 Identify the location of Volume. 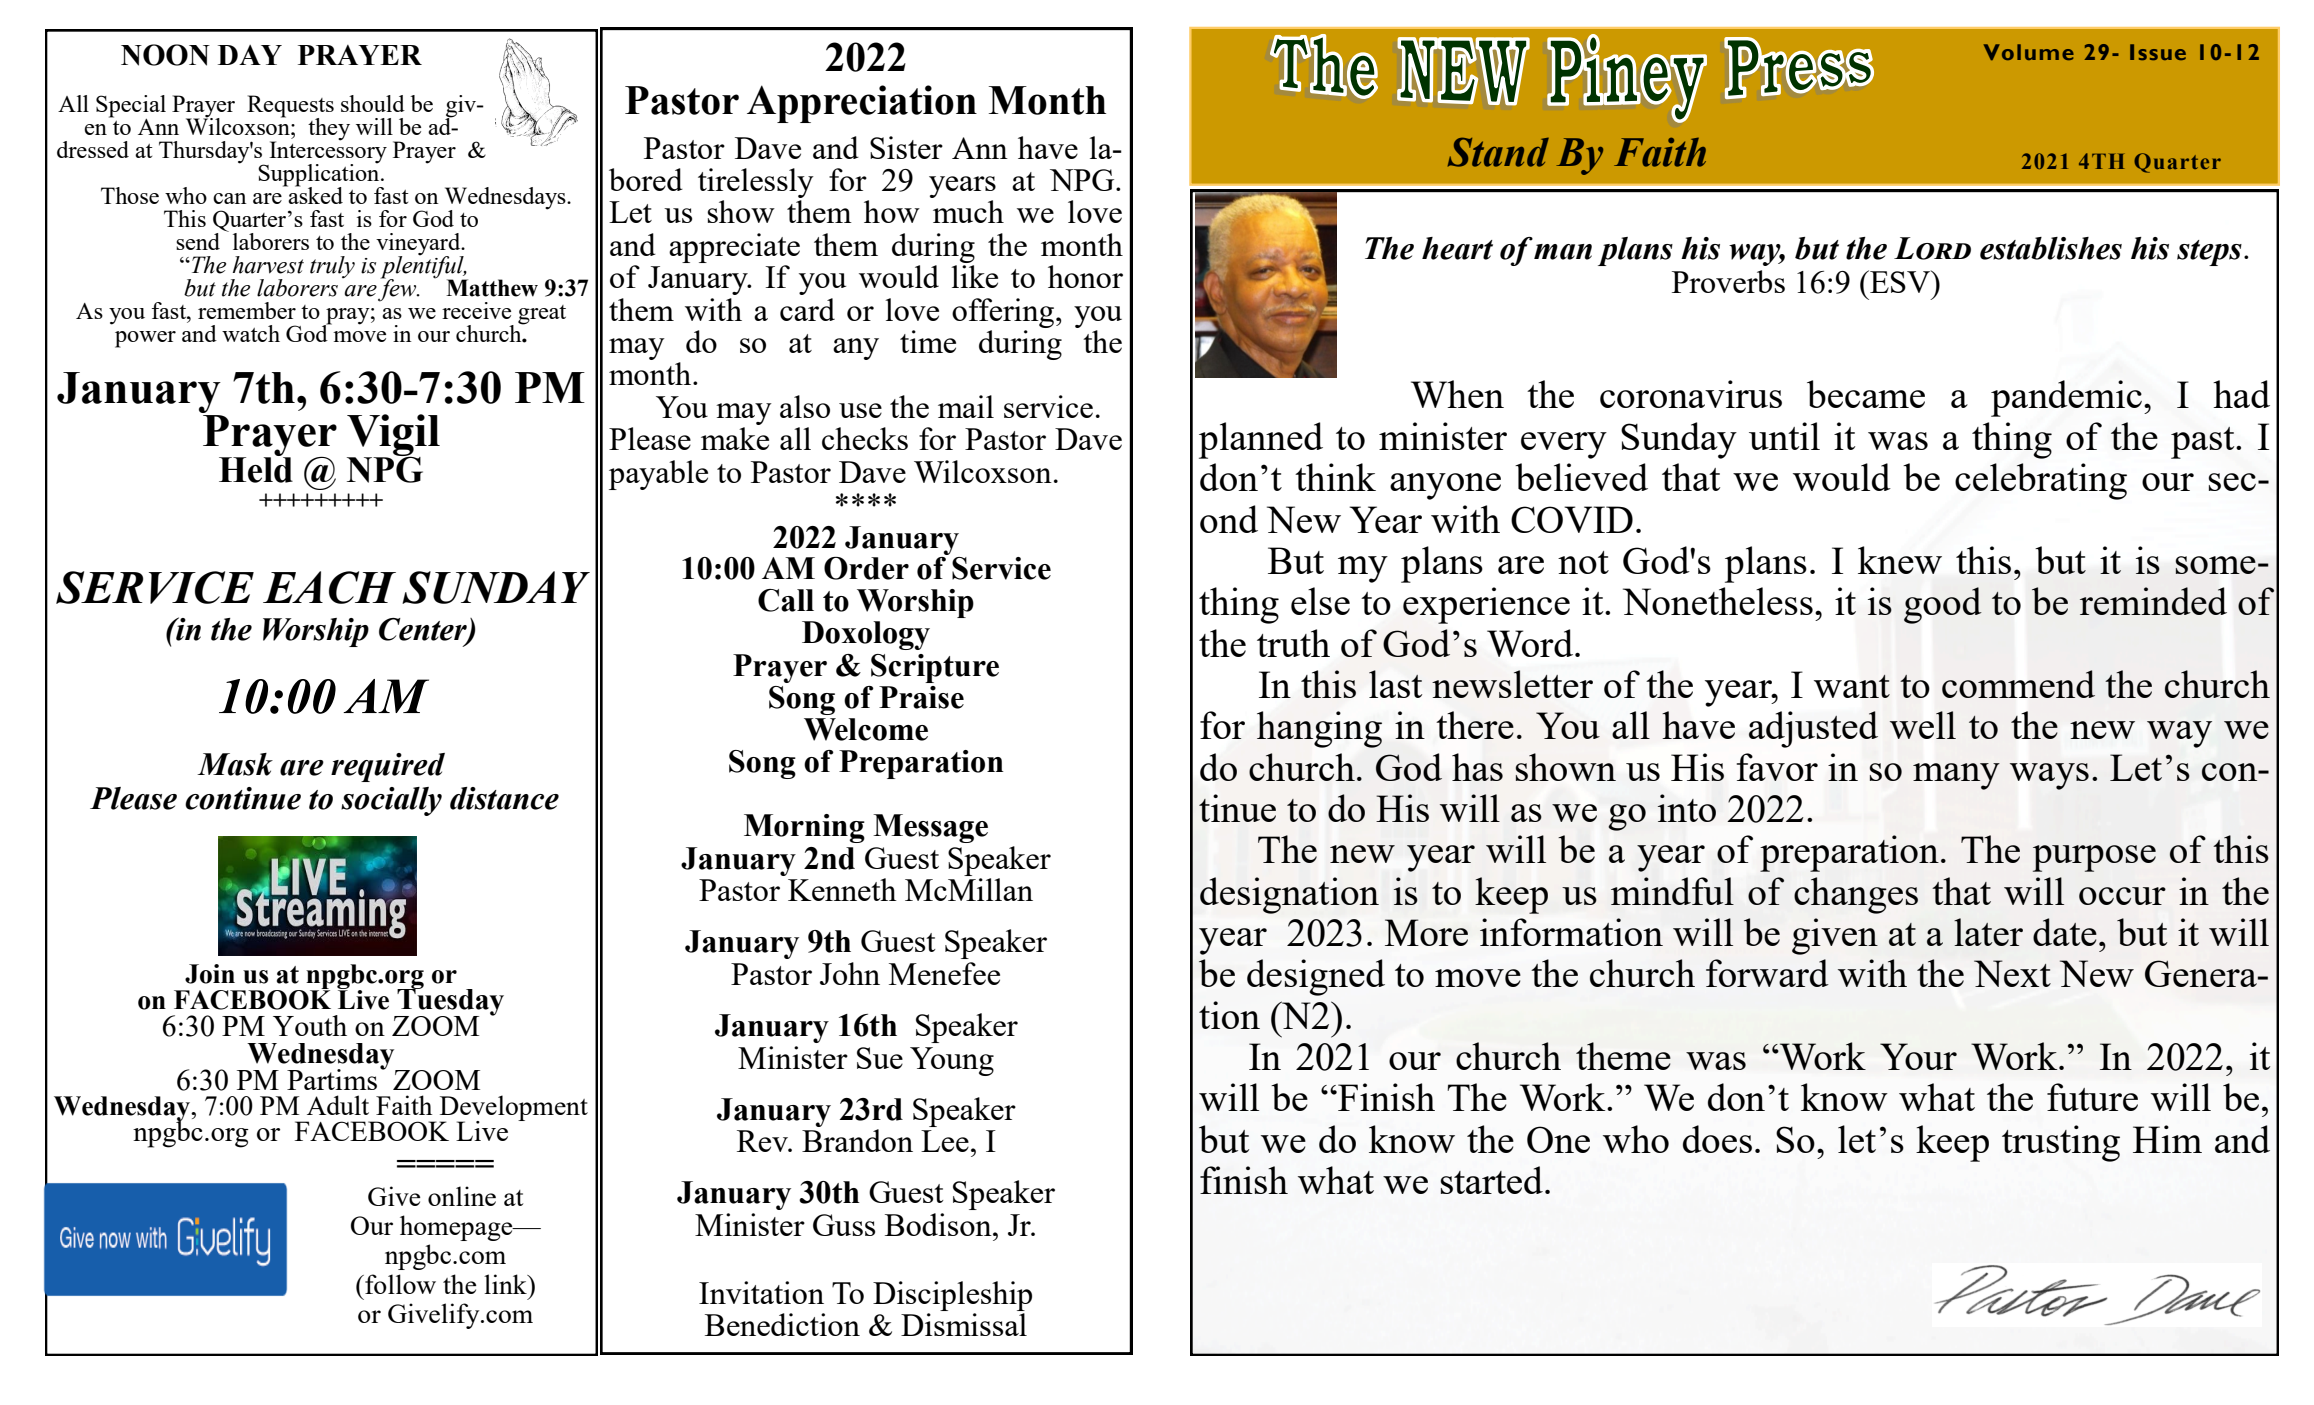
(2029, 52).
